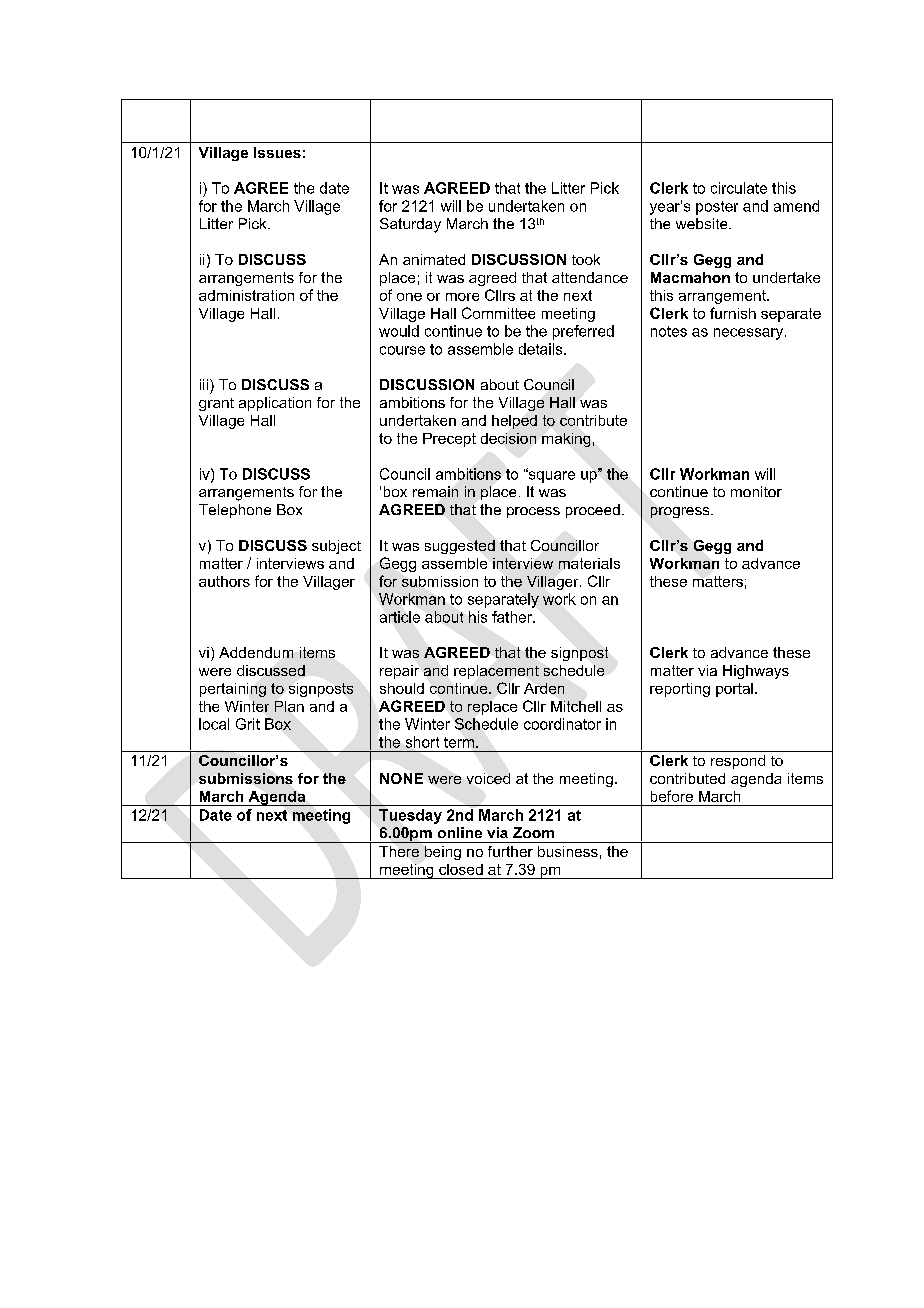 The width and height of the screenshot is (924, 1308). I want to click on application, so click(275, 404).
